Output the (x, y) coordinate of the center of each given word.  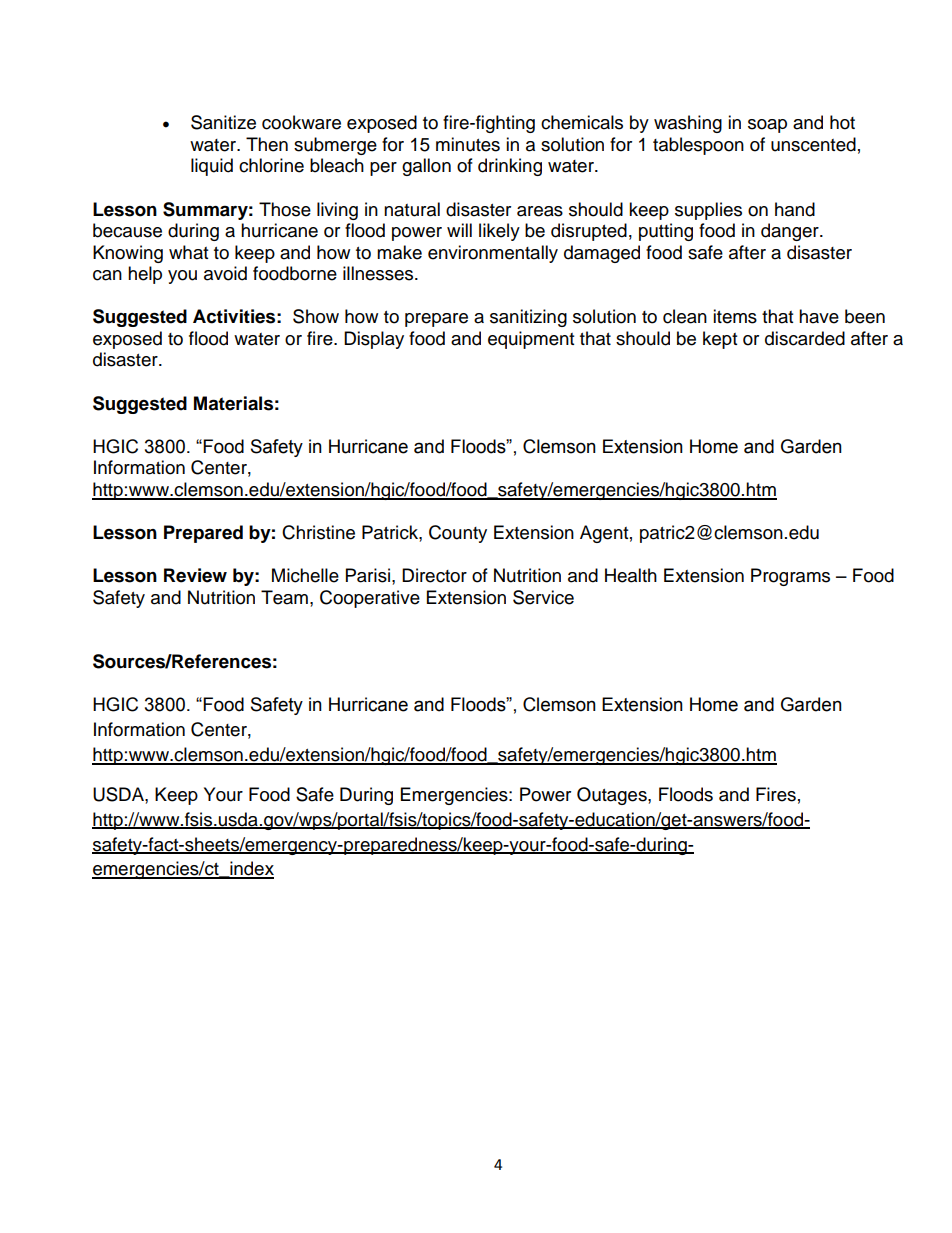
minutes (468, 144)
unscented (813, 144)
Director (434, 575)
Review (195, 575)
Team (284, 597)
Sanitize (223, 122)
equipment (531, 340)
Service (543, 597)
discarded (805, 338)
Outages (613, 796)
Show (316, 316)
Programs (790, 577)
